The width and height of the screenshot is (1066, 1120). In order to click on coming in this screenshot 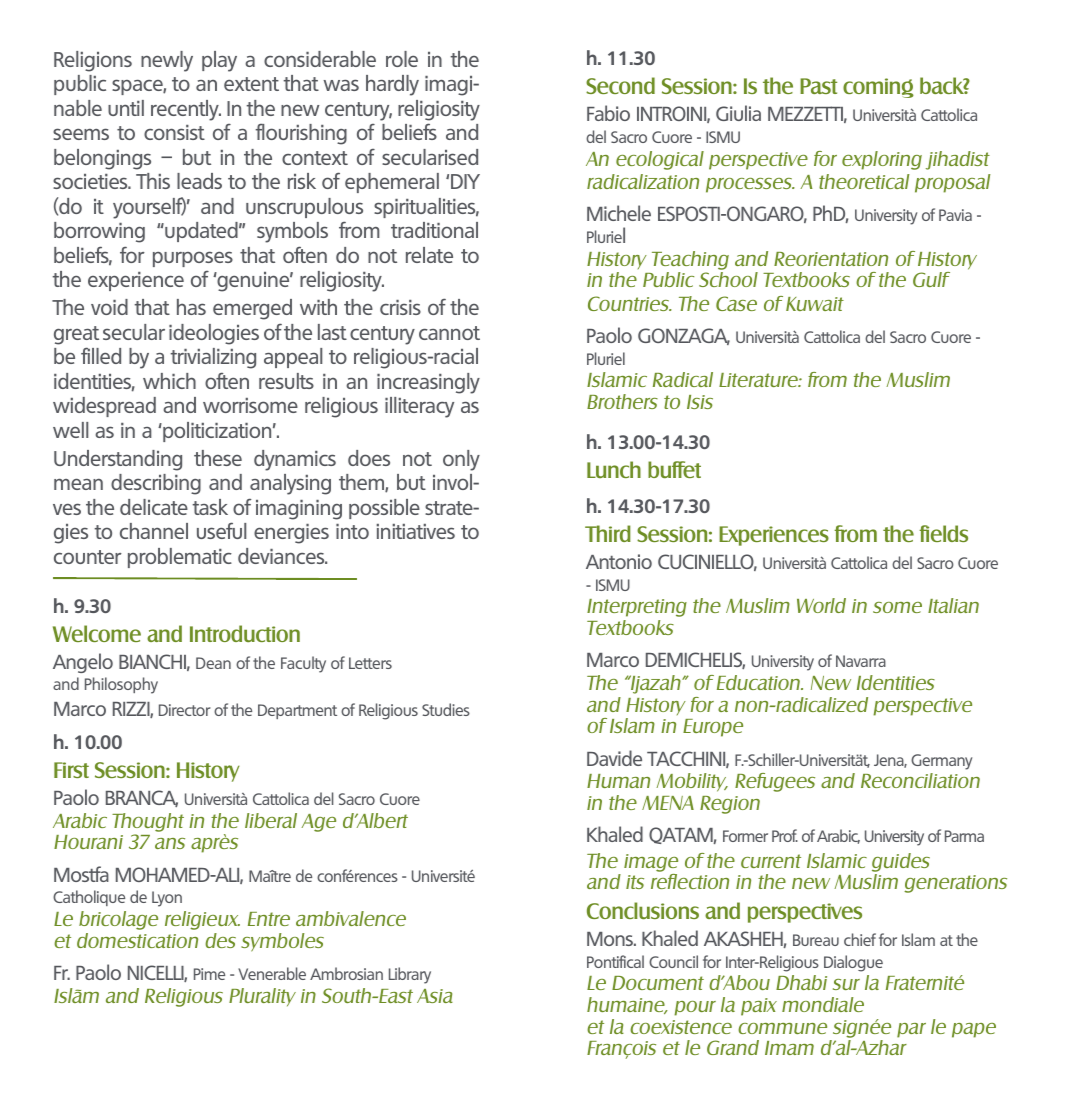, I will do `click(878, 88)`.
